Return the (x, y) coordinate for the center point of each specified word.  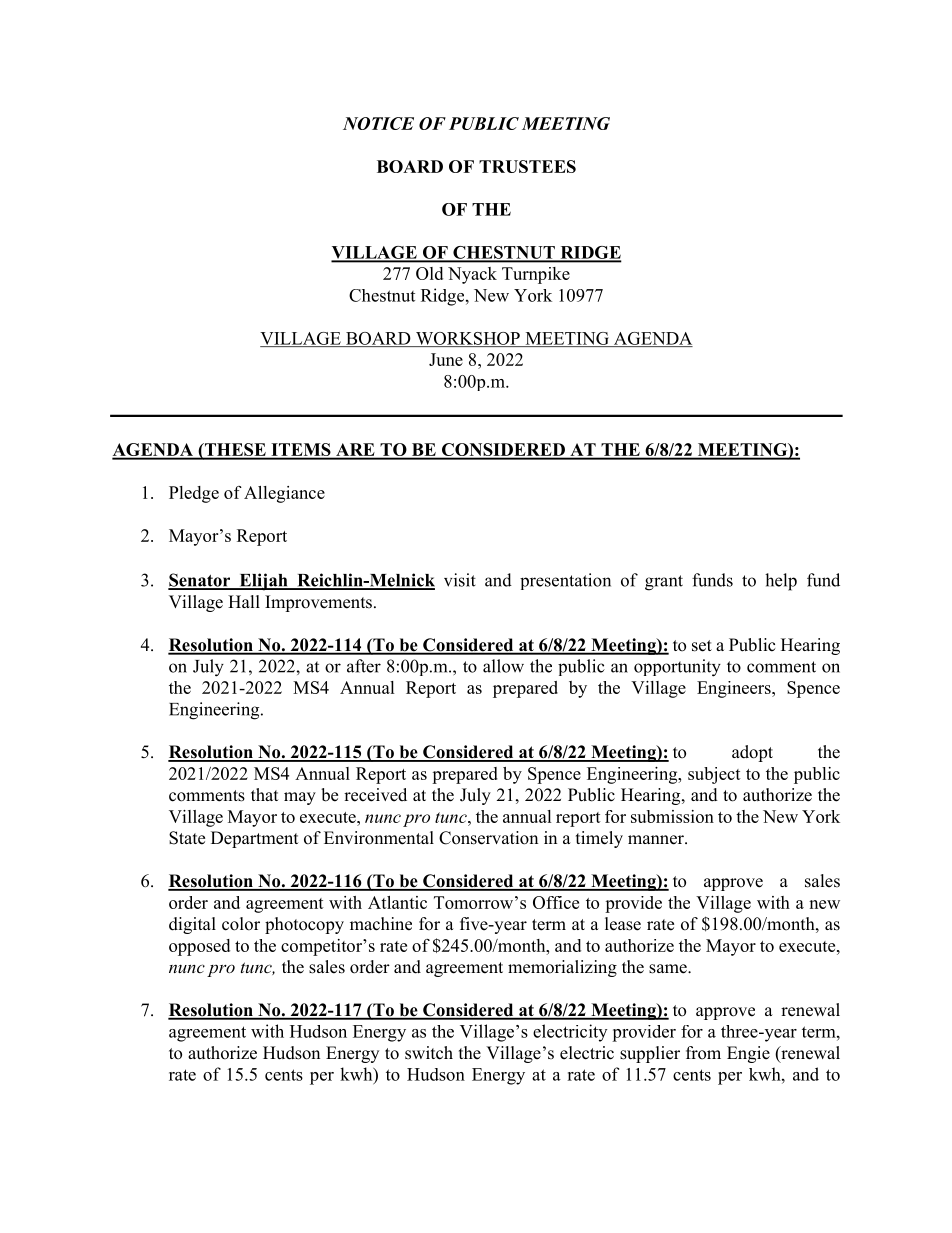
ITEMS (301, 451)
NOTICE (378, 123)
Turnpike (536, 275)
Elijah (263, 582)
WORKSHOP (467, 339)
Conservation (488, 838)
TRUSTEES (527, 166)
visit (460, 580)
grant (664, 583)
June (446, 359)
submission (672, 816)
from (703, 1053)
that (264, 794)
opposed (199, 947)
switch (429, 1053)
